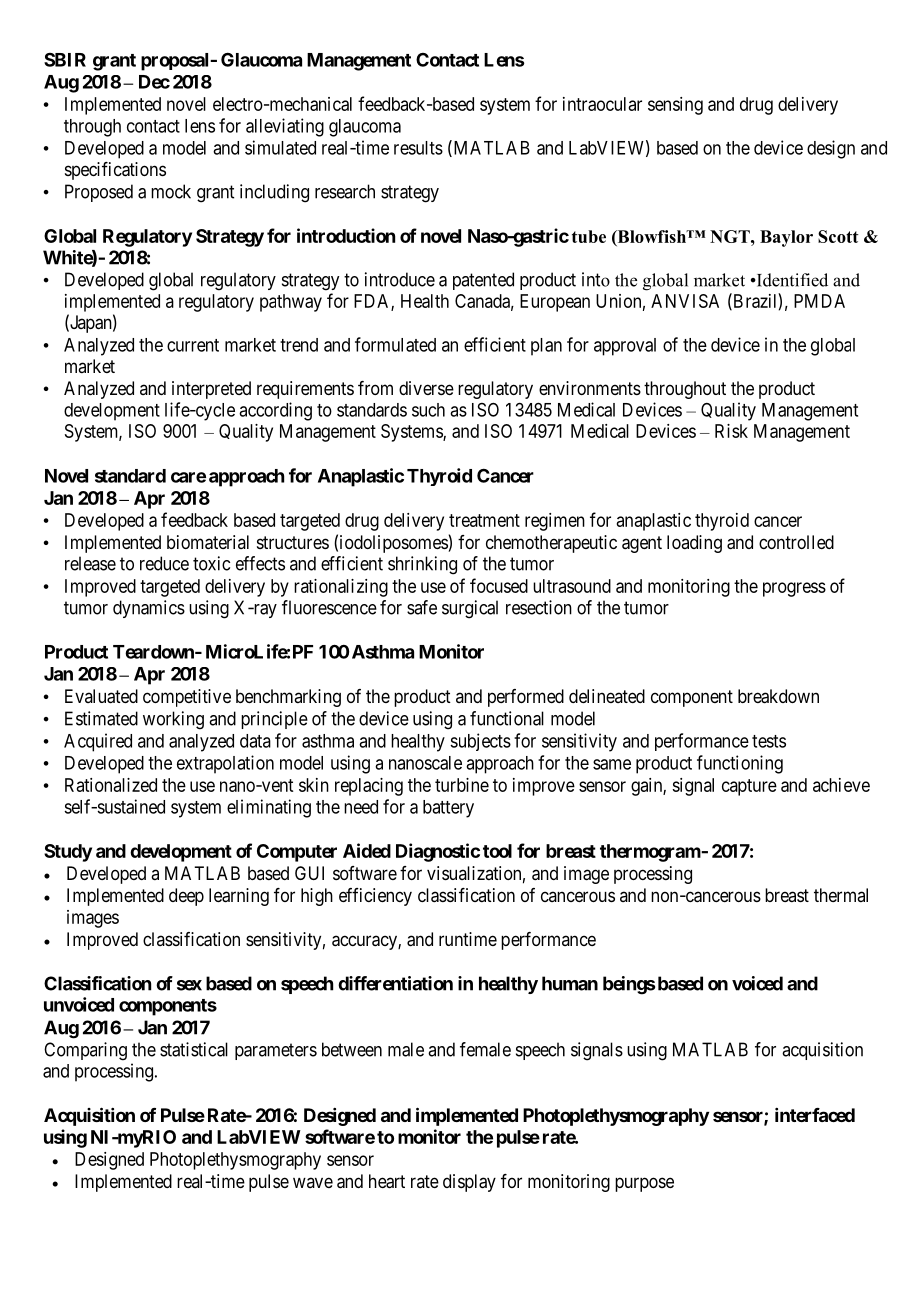 This screenshot has height=1308, width=924. Describe the element at coordinates (794, 589) in the screenshot. I see `progress` at that location.
